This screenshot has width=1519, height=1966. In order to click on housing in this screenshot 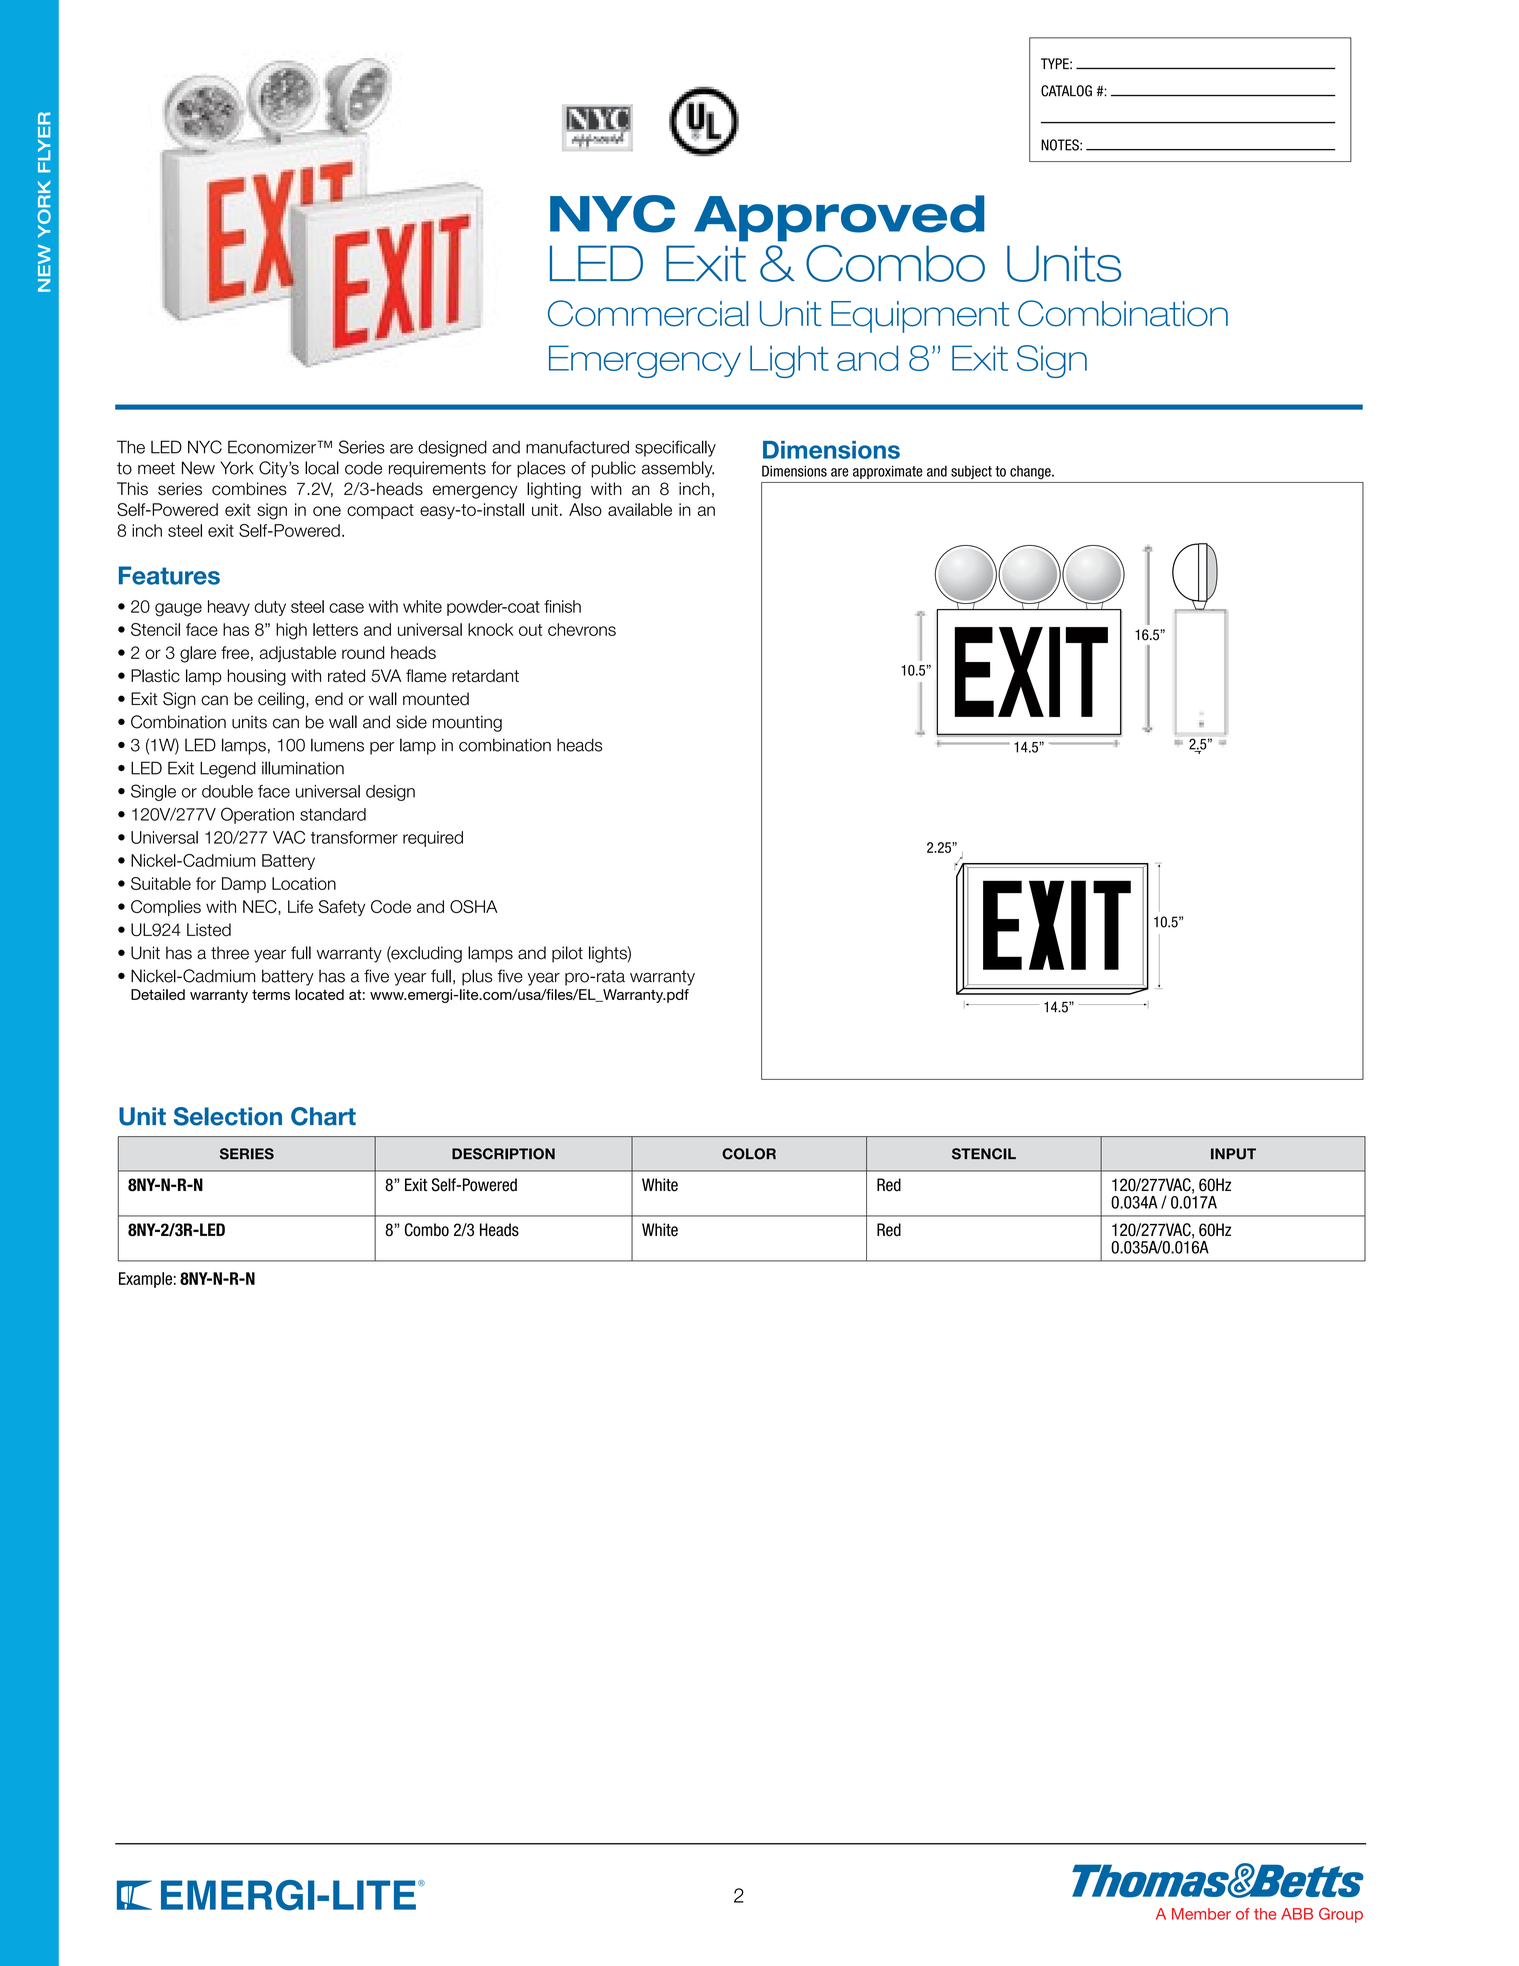, I will do `click(257, 677)`.
